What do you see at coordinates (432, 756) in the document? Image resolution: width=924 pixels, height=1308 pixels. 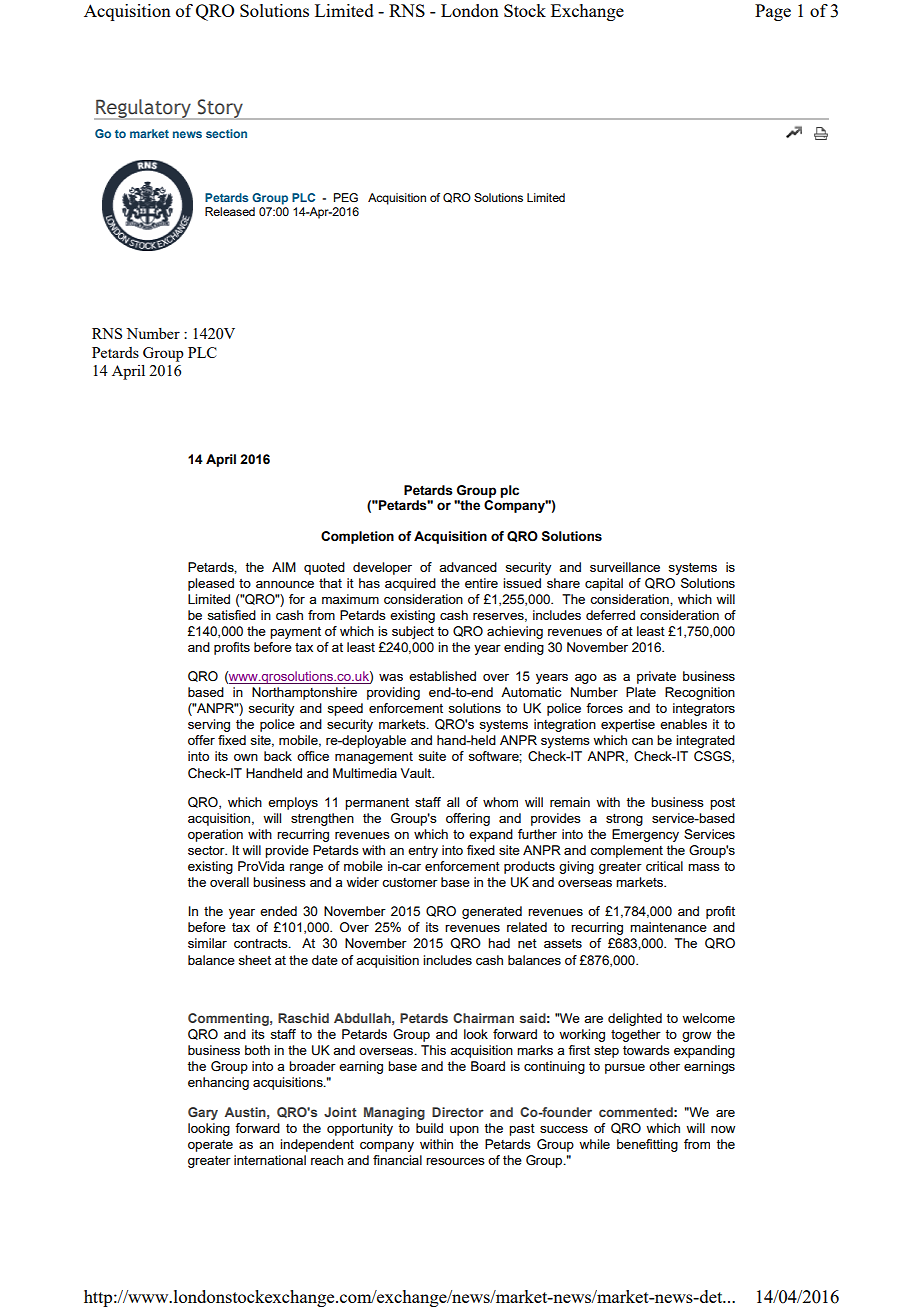 I see `suite` at bounding box center [432, 756].
